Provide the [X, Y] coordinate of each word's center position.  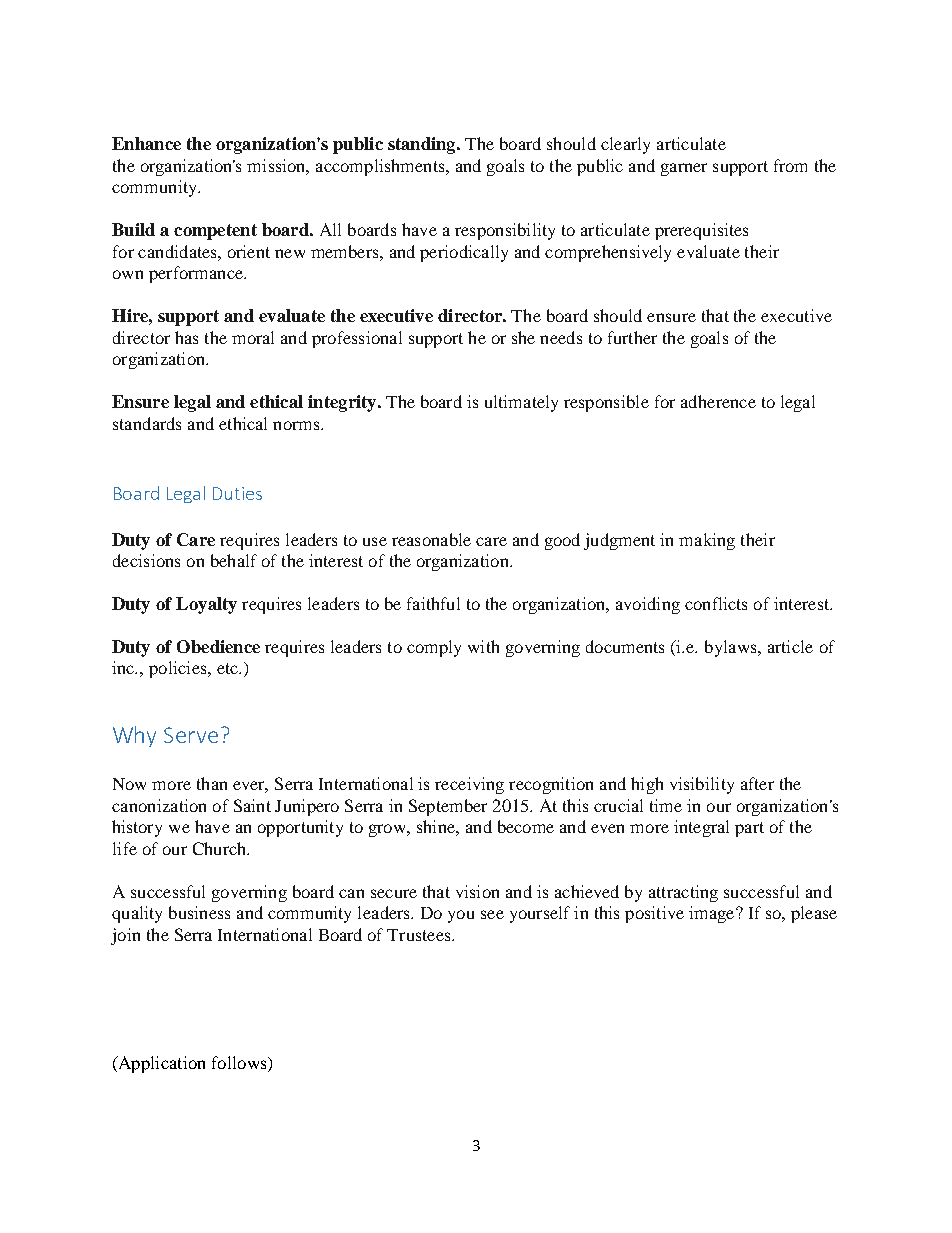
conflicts [716, 603]
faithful [433, 603]
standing [423, 145]
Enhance [146, 143]
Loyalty [206, 605]
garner [684, 169]
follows [240, 1064]
